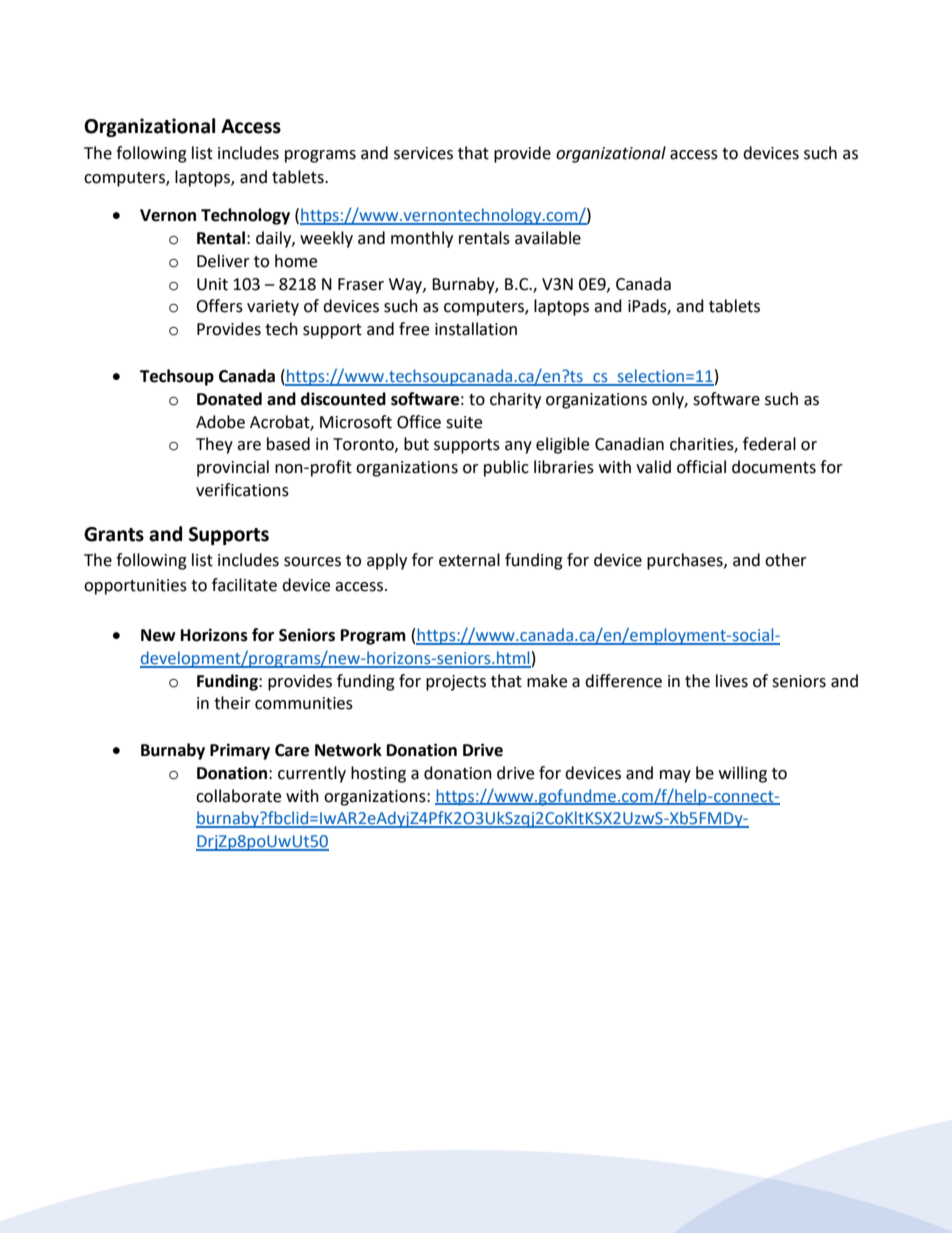 The height and width of the screenshot is (1233, 952). What do you see at coordinates (229, 399) in the screenshot?
I see `Donated` at bounding box center [229, 399].
